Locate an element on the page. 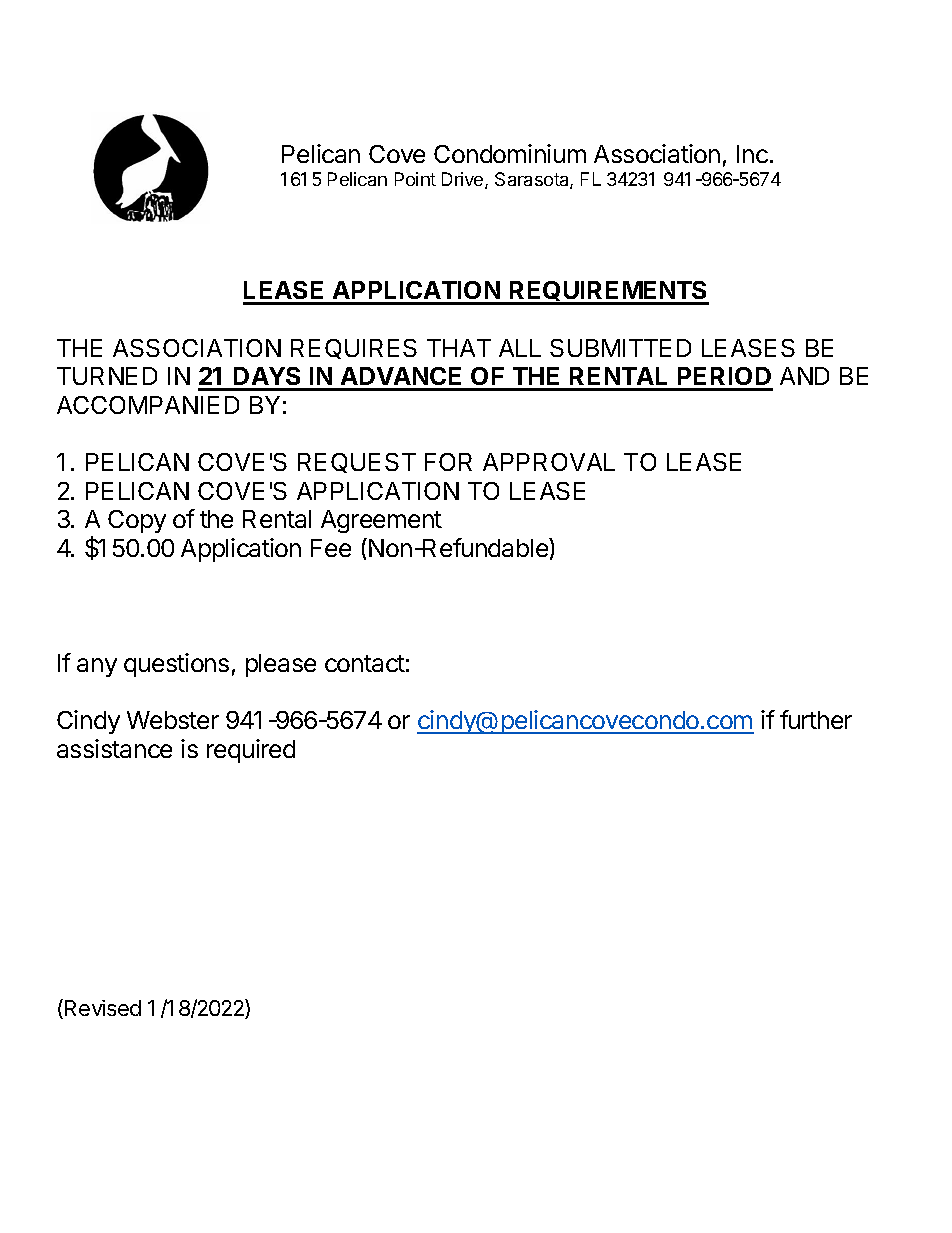 Image resolution: width=952 pixels, height=1233 pixels. Drive is located at coordinates (464, 180).
